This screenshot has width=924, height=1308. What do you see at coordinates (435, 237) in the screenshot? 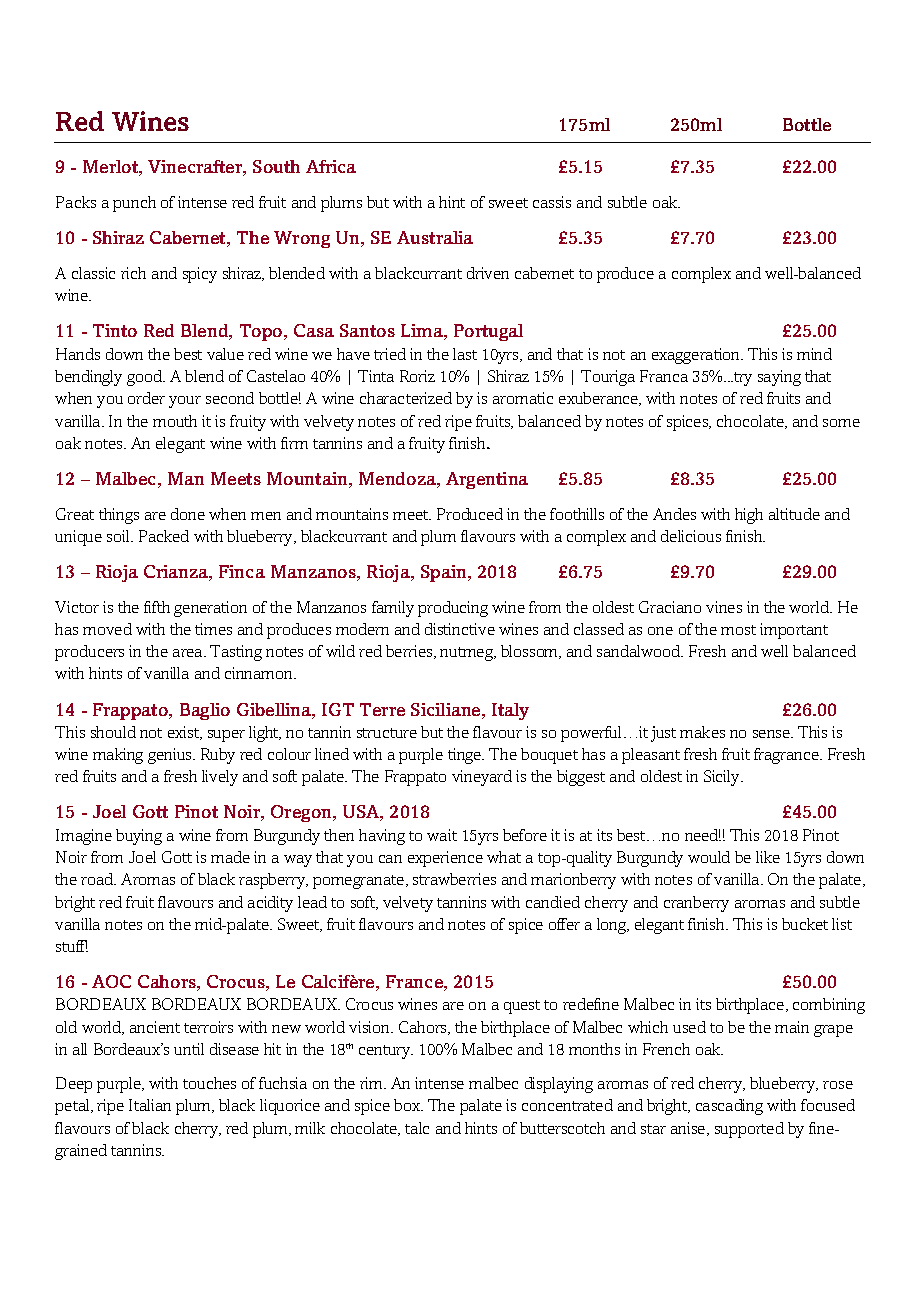
I see `Australia` at bounding box center [435, 237].
